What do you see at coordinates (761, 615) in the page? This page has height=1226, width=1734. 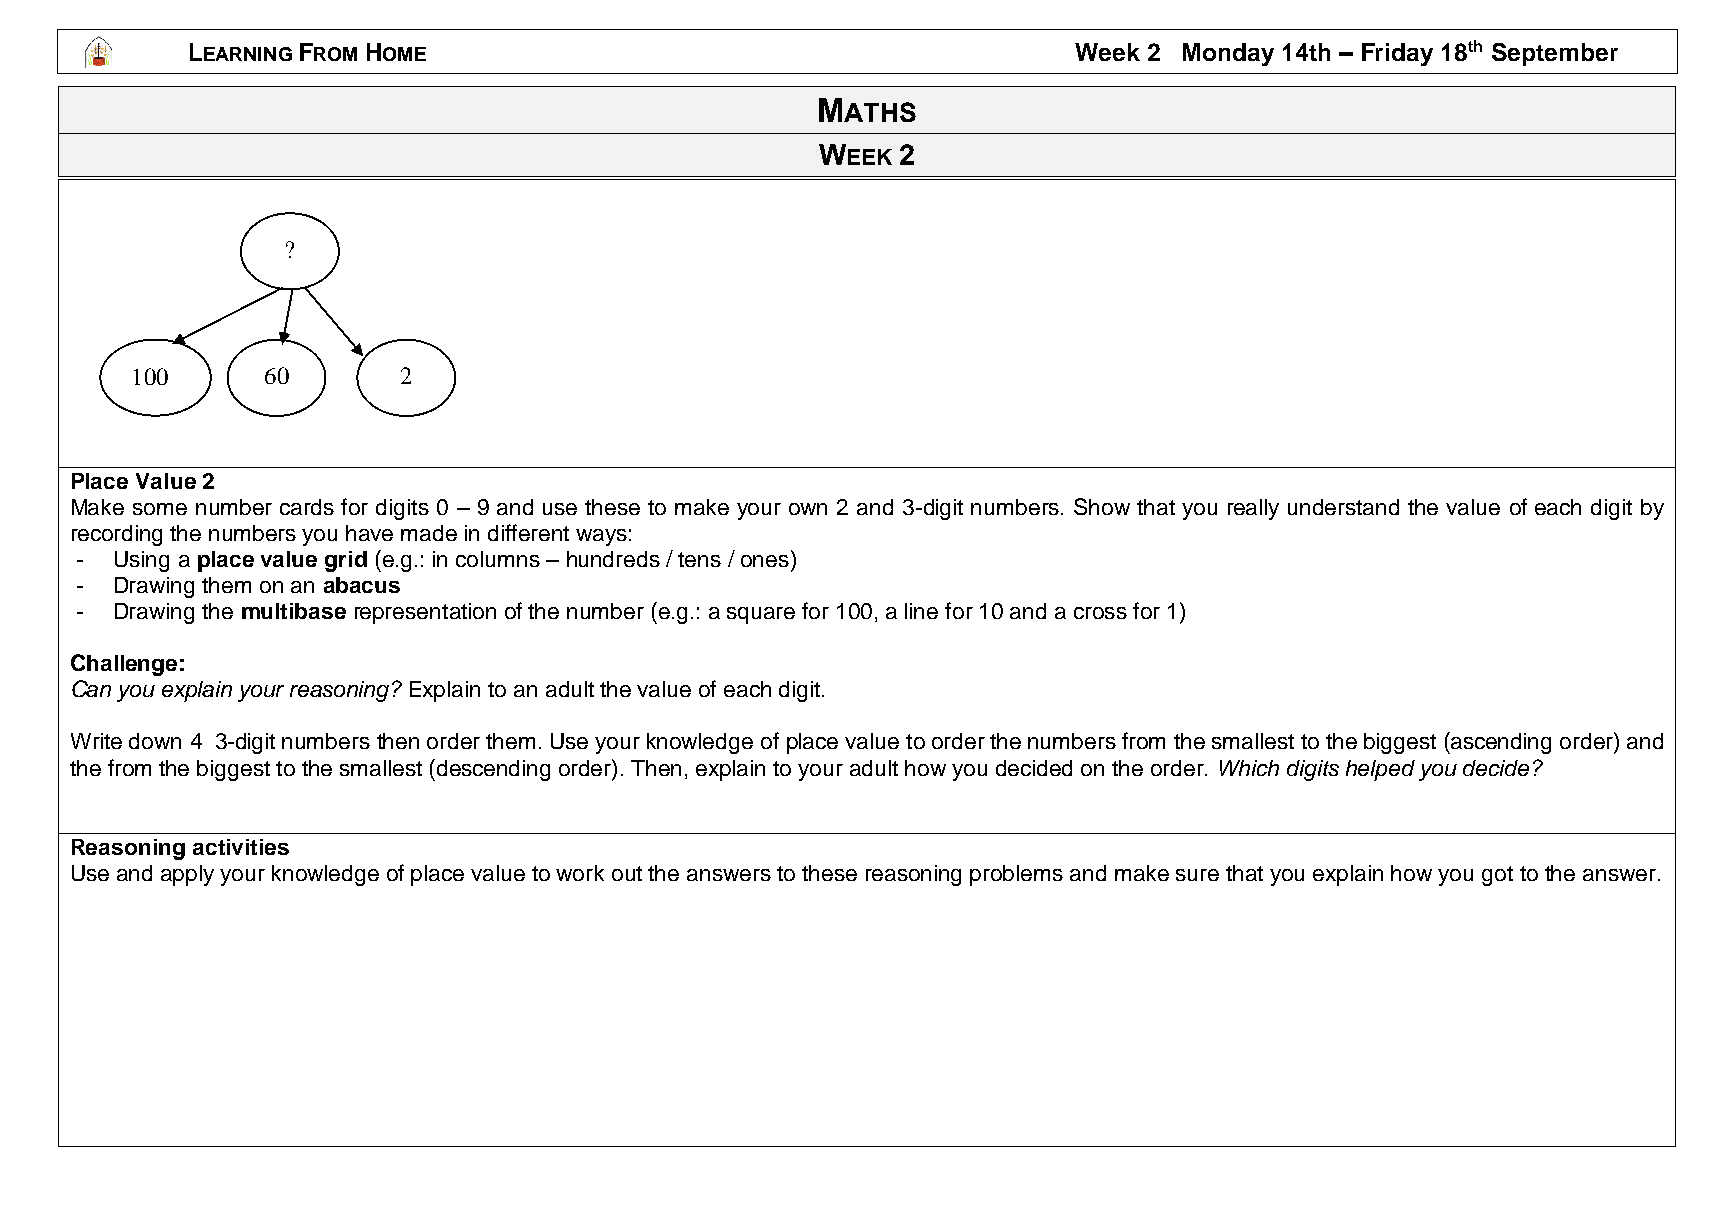 I see `square` at bounding box center [761, 615].
